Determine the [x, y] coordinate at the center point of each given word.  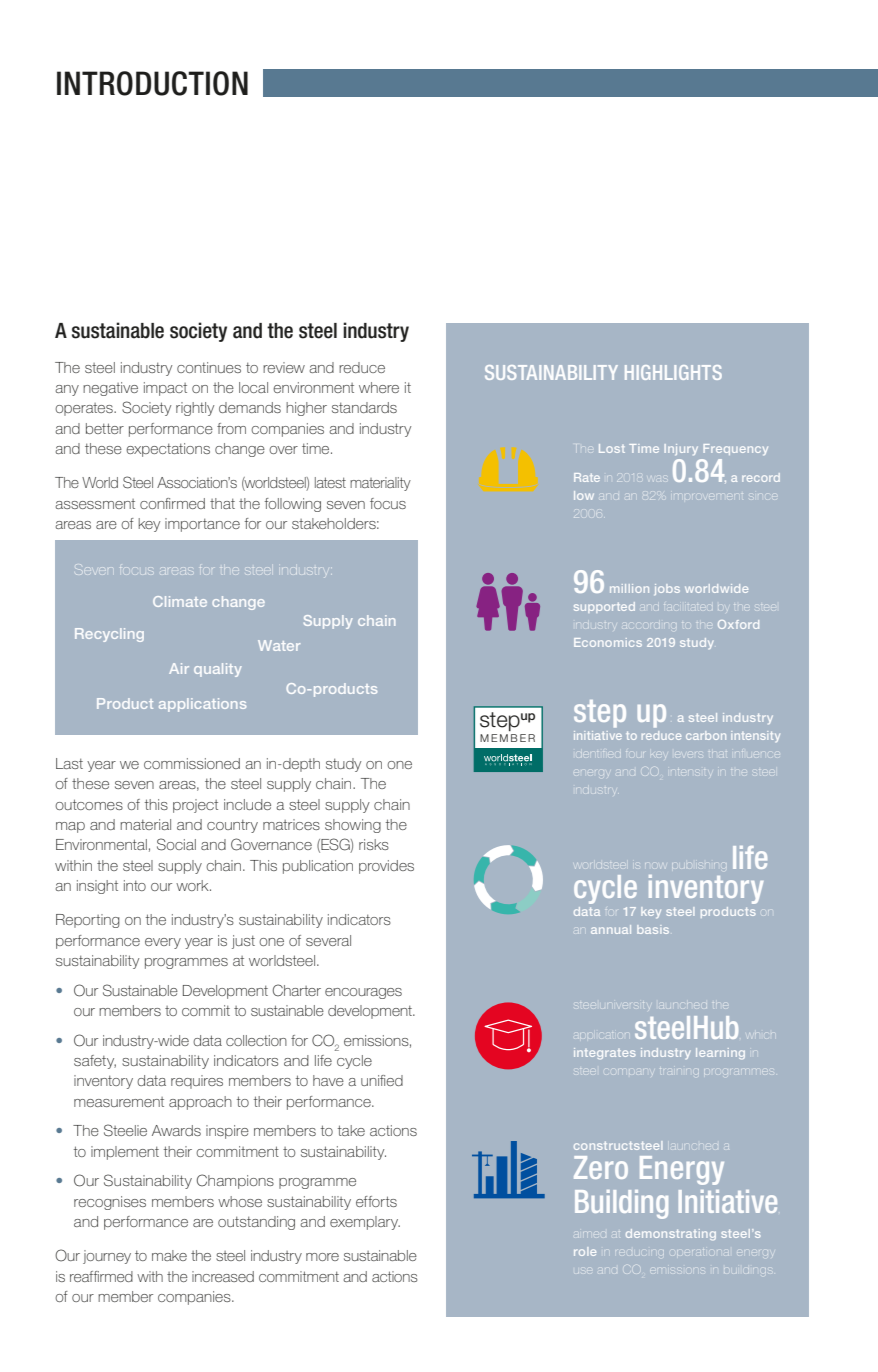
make [169, 1255]
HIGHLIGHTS [673, 372]
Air [179, 668]
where [379, 387]
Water [279, 645]
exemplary [365, 1223]
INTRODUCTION [152, 83]
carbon [706, 735]
